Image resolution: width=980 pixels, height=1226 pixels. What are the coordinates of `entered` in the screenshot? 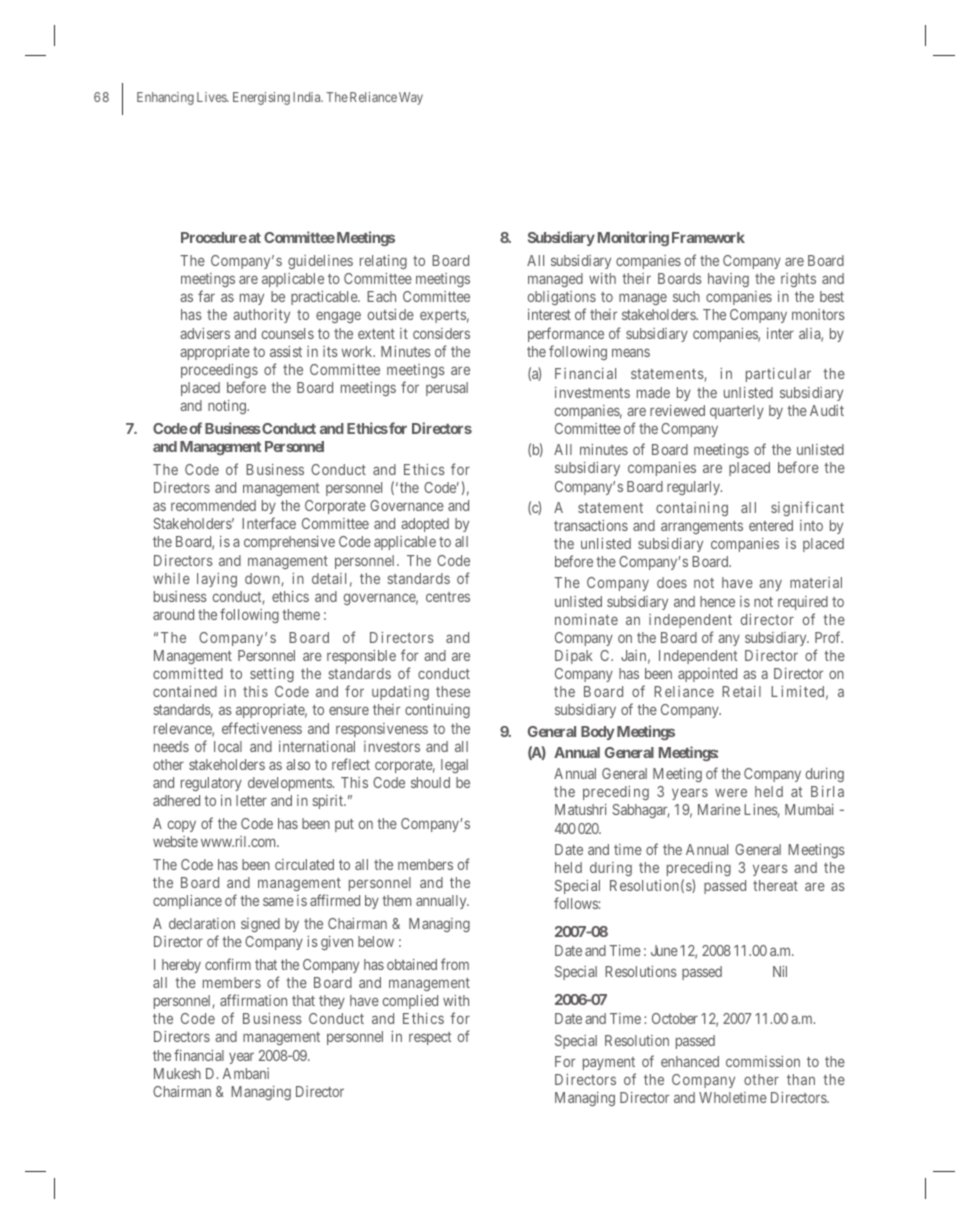 It's located at (771, 525).
